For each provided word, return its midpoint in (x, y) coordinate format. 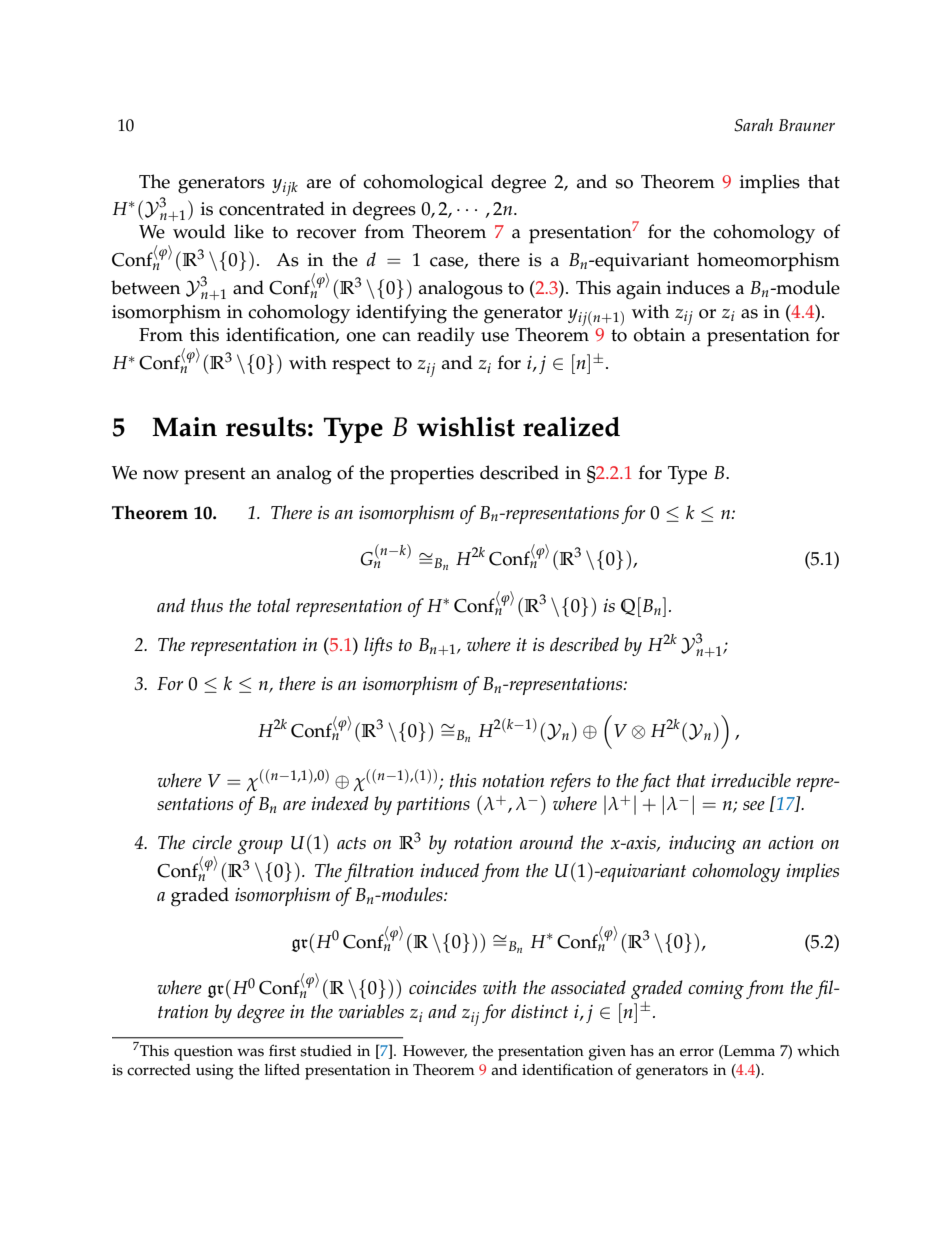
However (435, 1051)
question (203, 1053)
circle (212, 842)
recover (326, 234)
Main (184, 427)
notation (513, 780)
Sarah (753, 125)
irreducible (751, 780)
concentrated (272, 208)
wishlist (466, 427)
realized (571, 427)
